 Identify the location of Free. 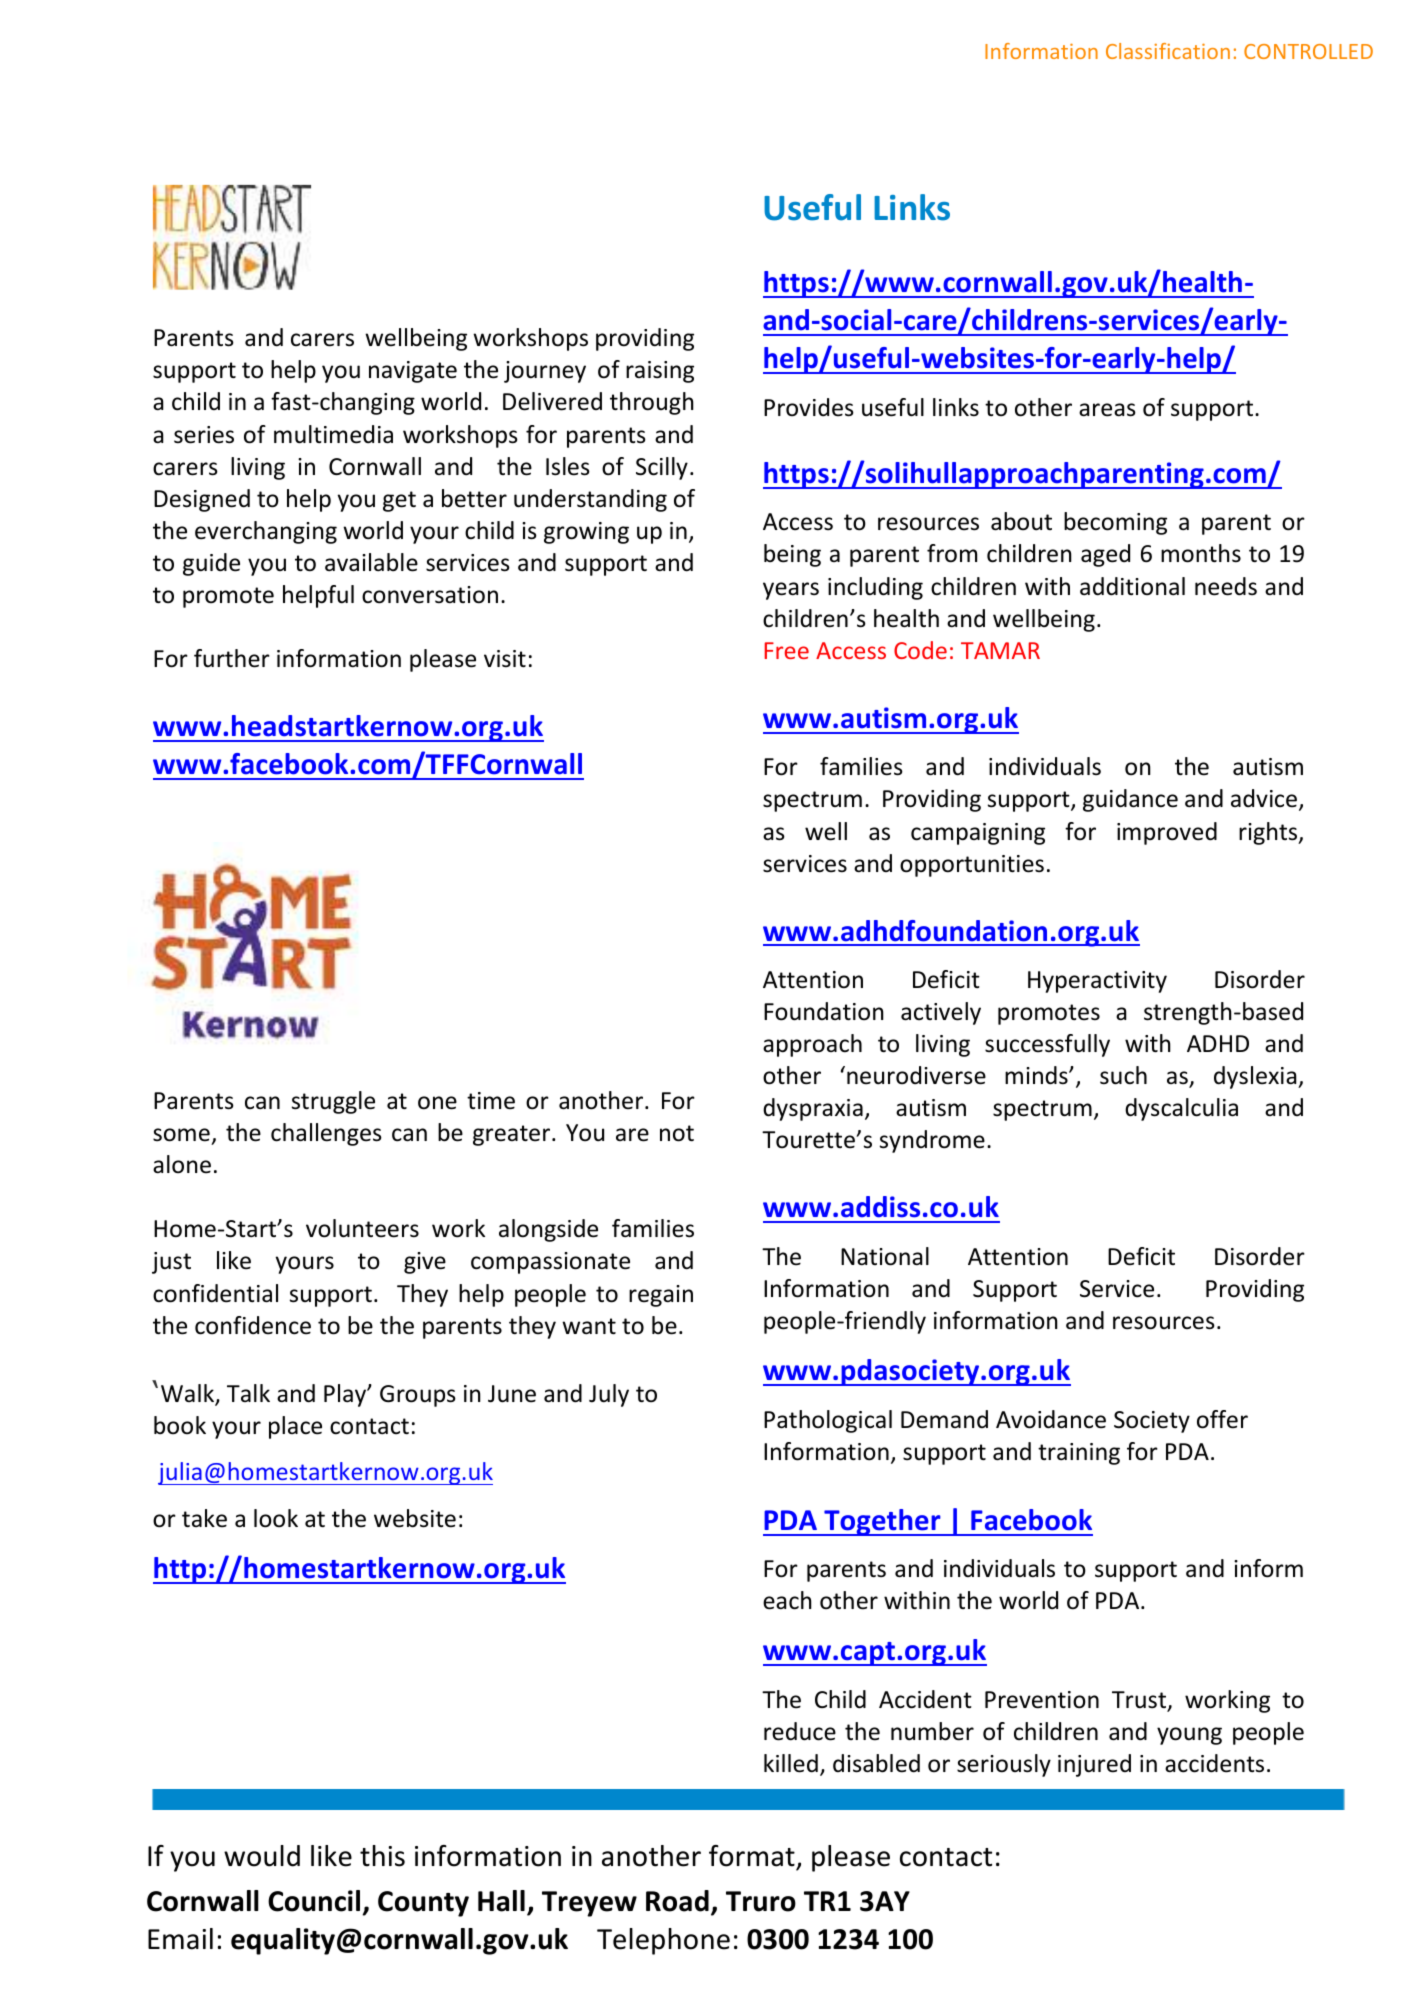
(787, 650).
